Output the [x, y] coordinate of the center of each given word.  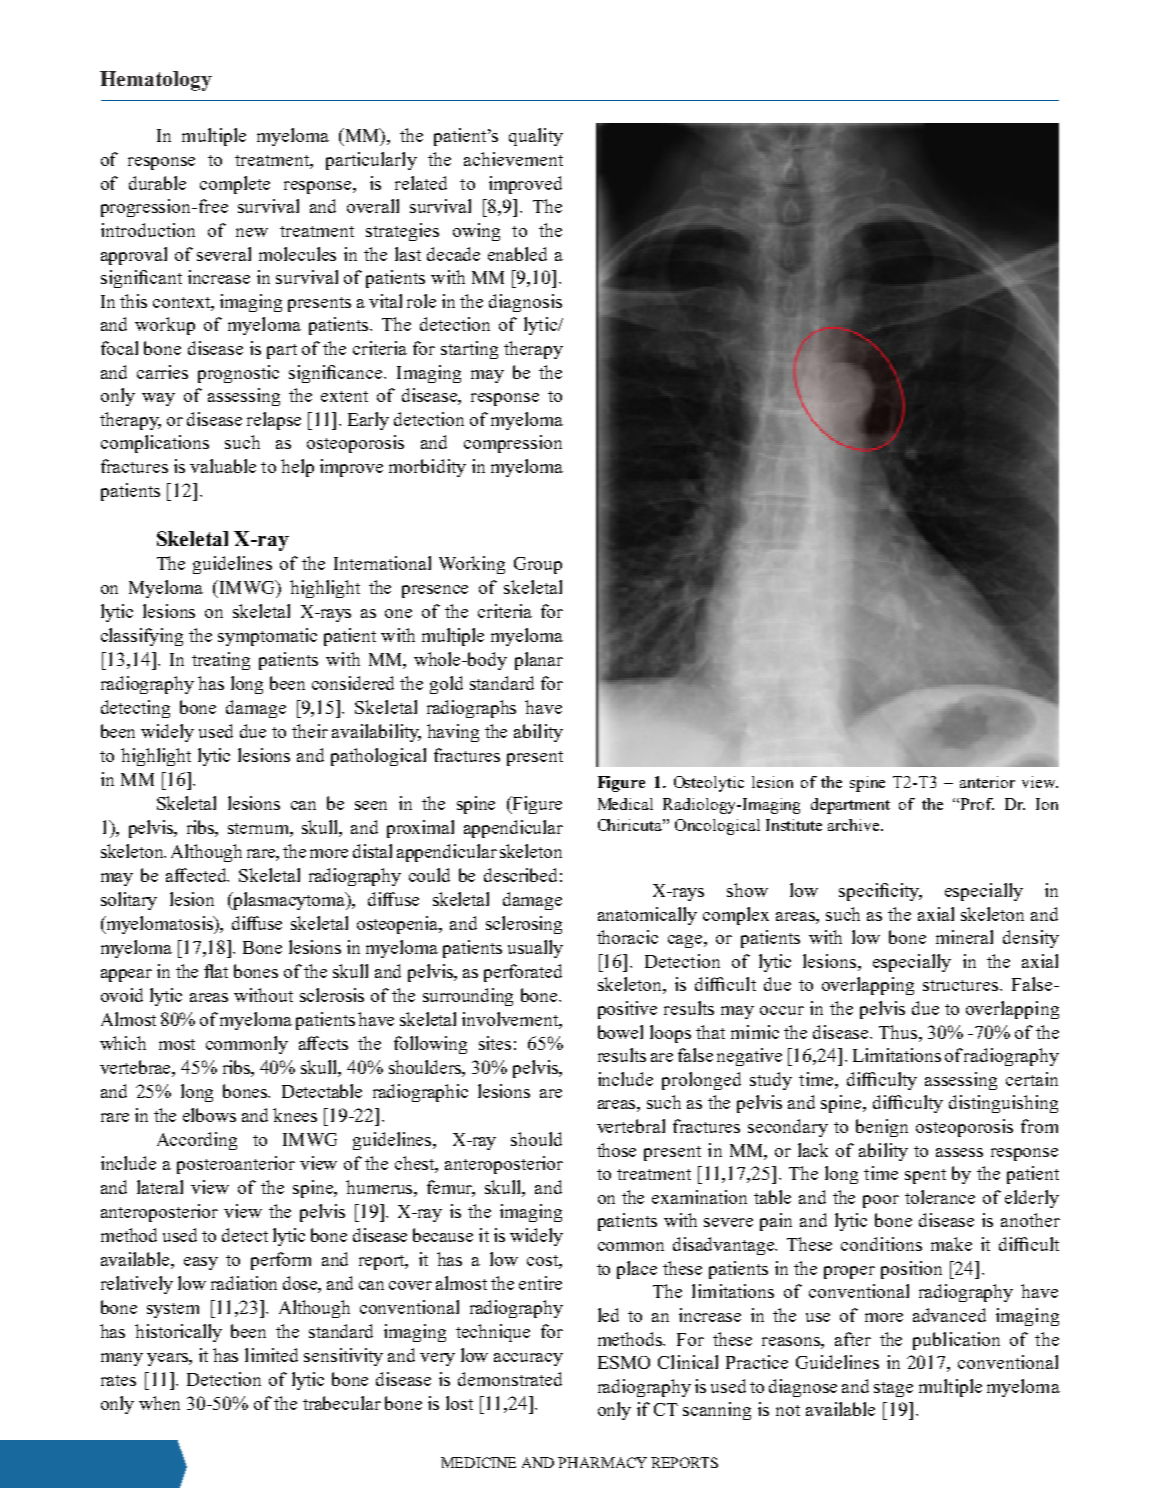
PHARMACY [602, 1462]
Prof [977, 804]
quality [536, 137]
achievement [513, 159]
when [159, 1403]
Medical [625, 804]
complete [235, 185]
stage [893, 1389]
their [310, 731]
